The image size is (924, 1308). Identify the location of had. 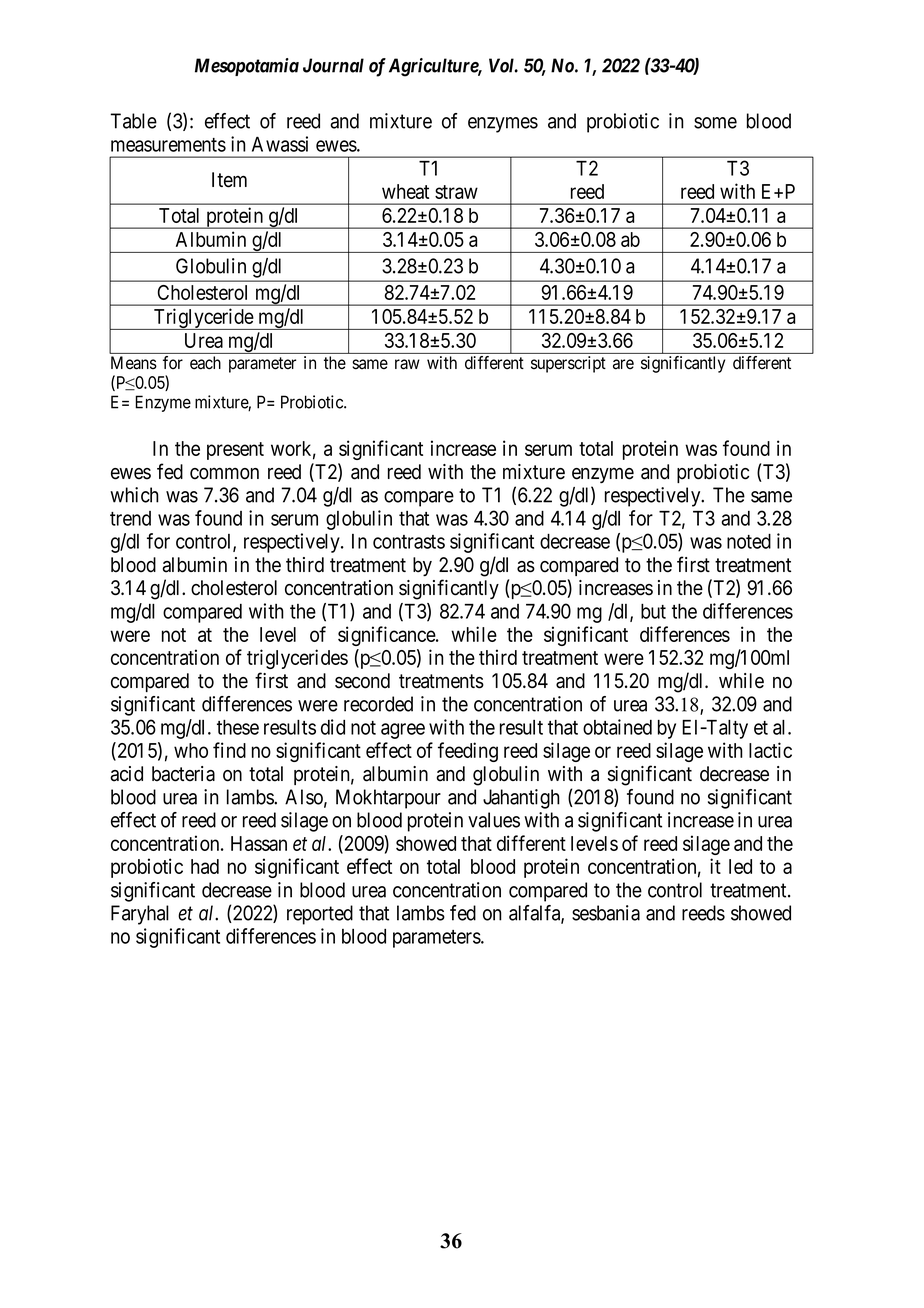
(205, 866).
